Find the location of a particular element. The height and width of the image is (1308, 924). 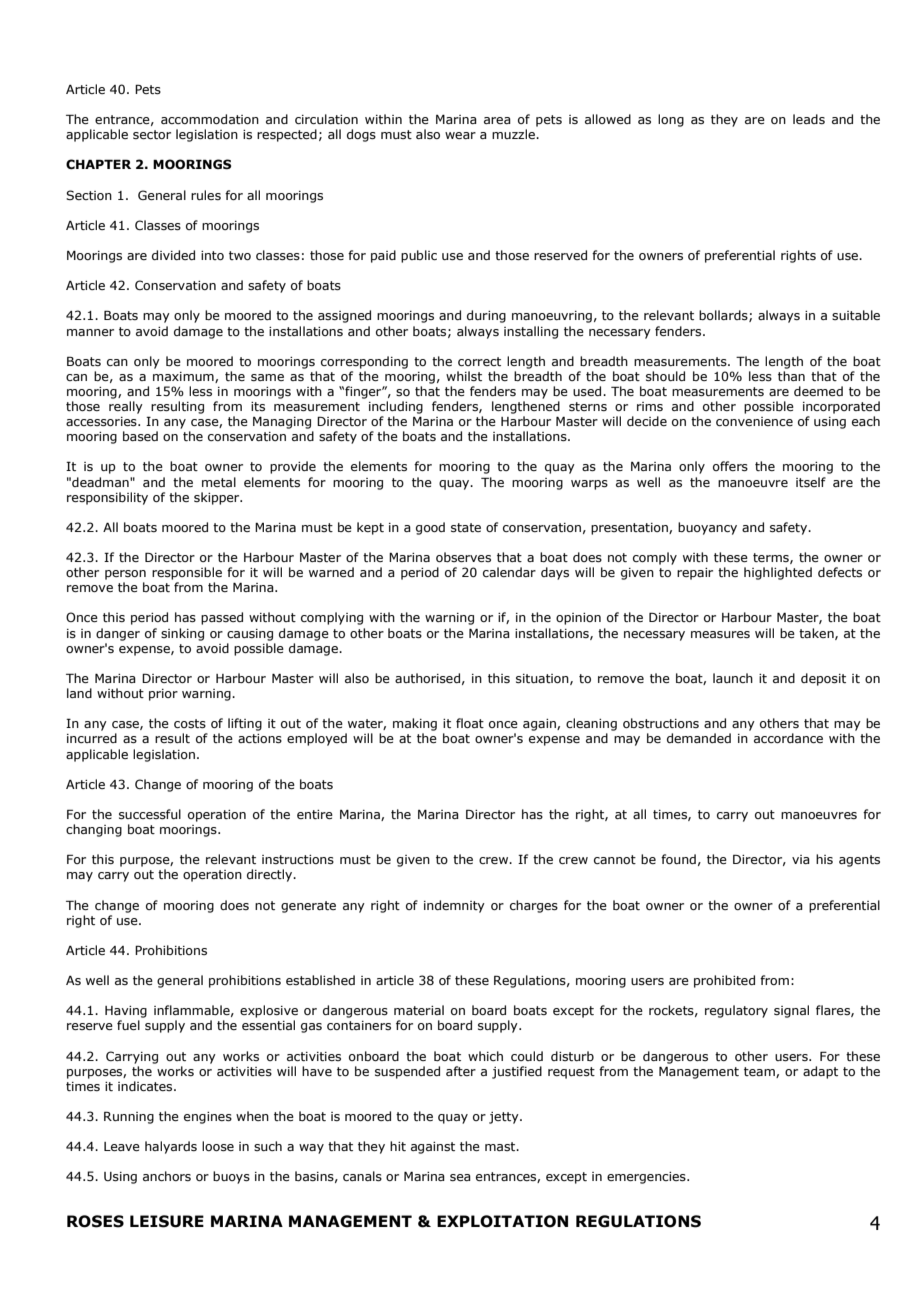

successful is located at coordinates (150, 814).
